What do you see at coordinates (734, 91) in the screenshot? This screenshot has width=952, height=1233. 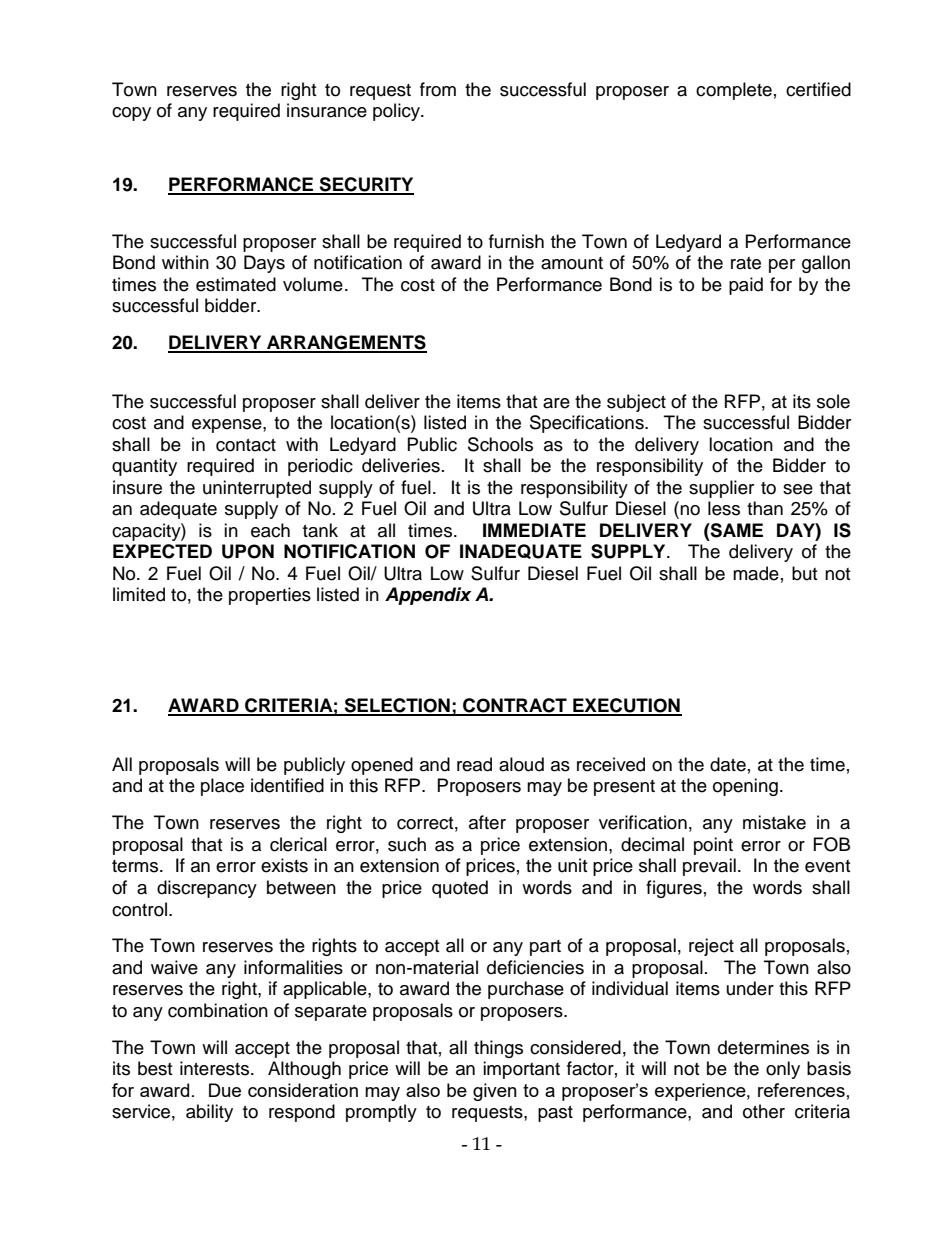 I see `complete` at bounding box center [734, 91].
